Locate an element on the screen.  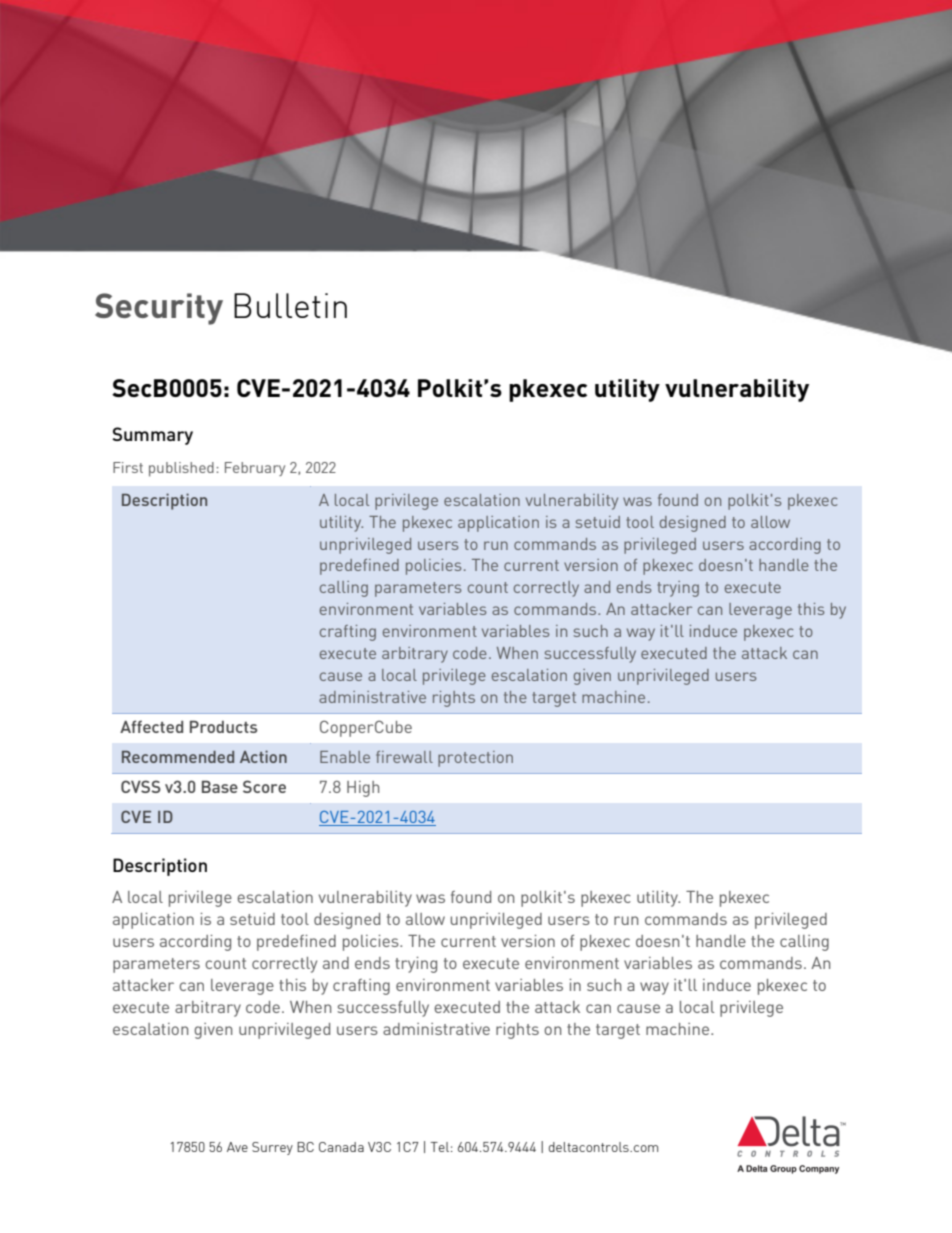
Ave is located at coordinates (237, 1147).
